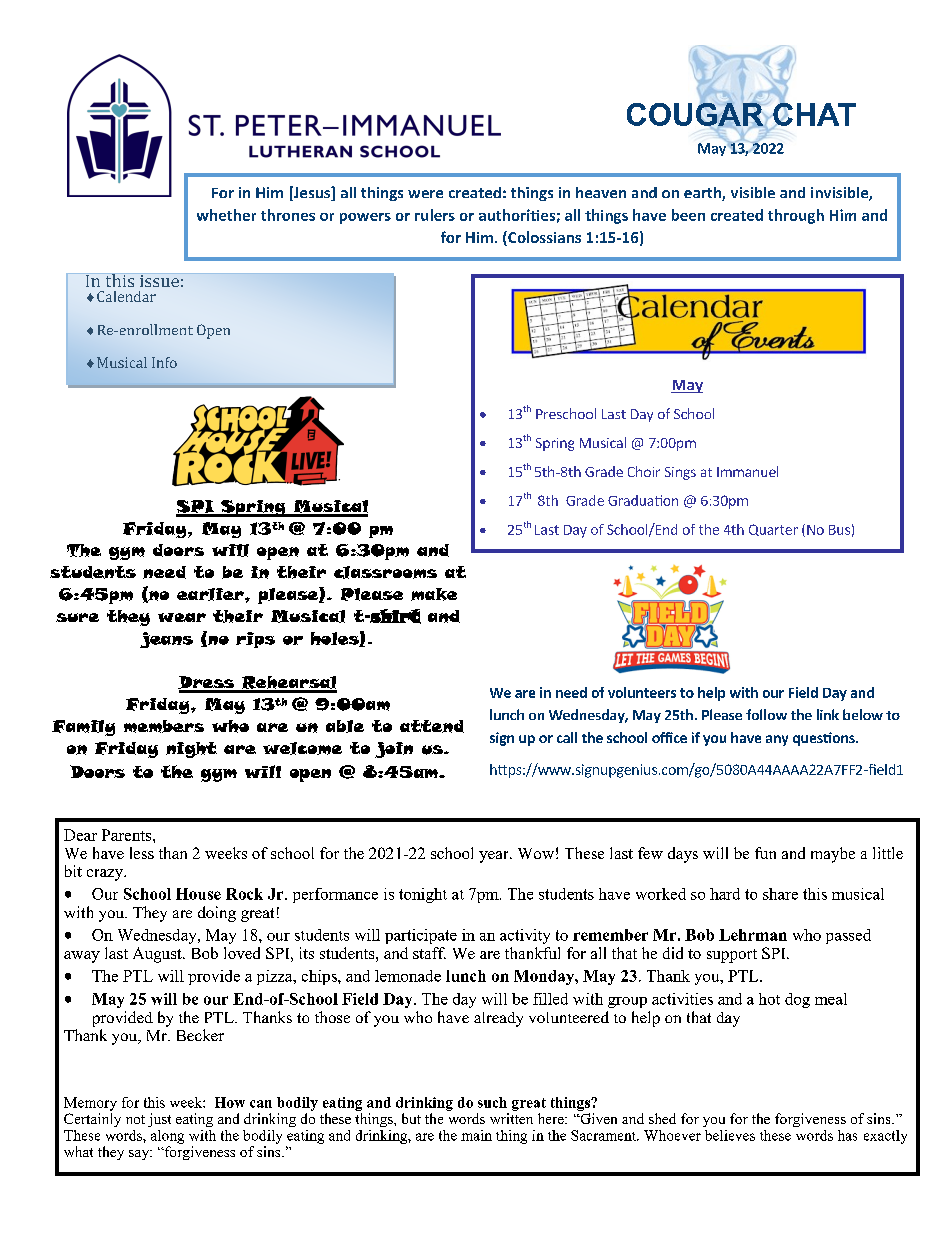  Describe the element at coordinates (747, 471) in the screenshot. I see `Immanuel` at that location.
